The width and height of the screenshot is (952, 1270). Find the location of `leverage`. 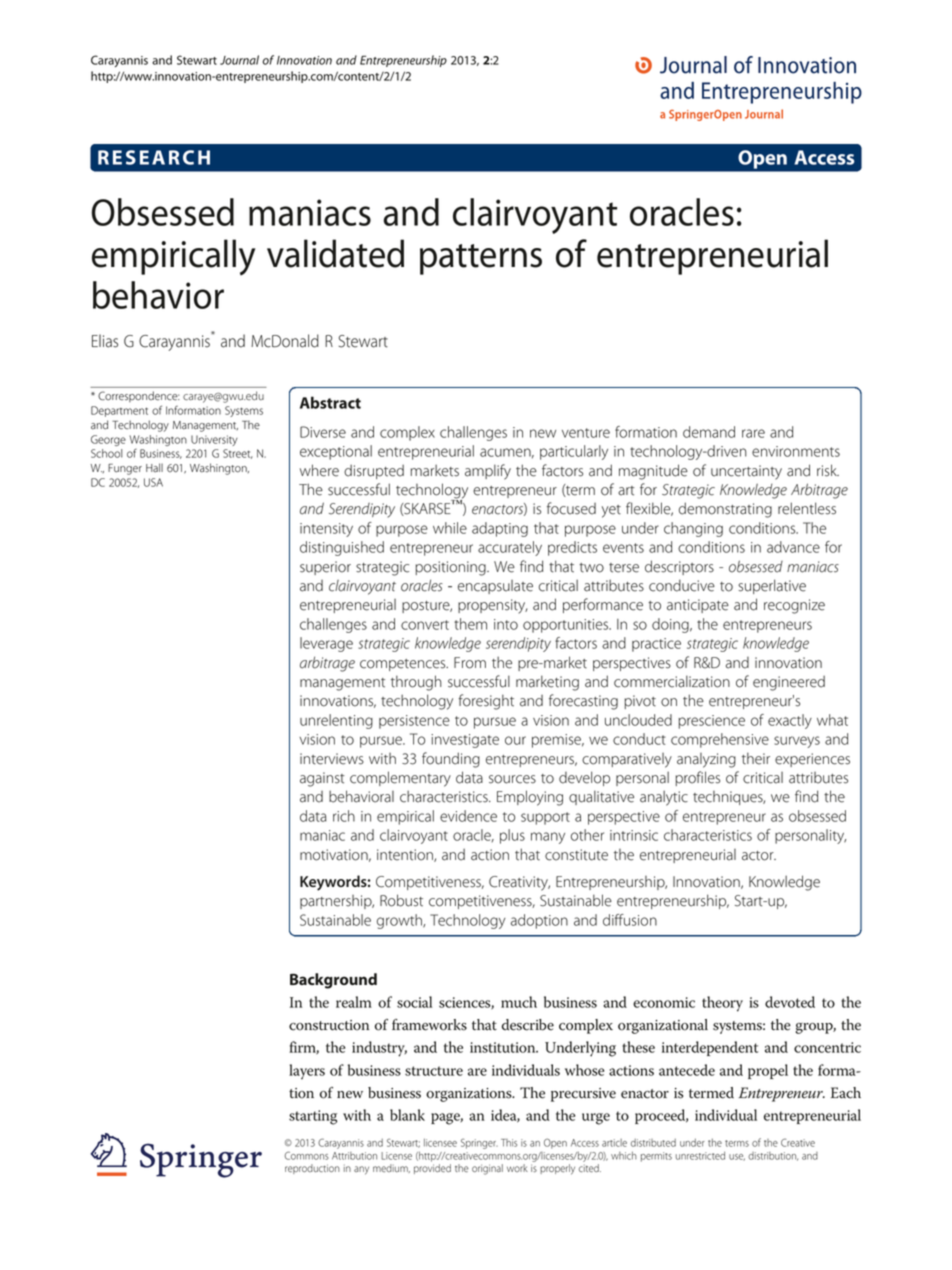

leverage is located at coordinates (326, 644).
